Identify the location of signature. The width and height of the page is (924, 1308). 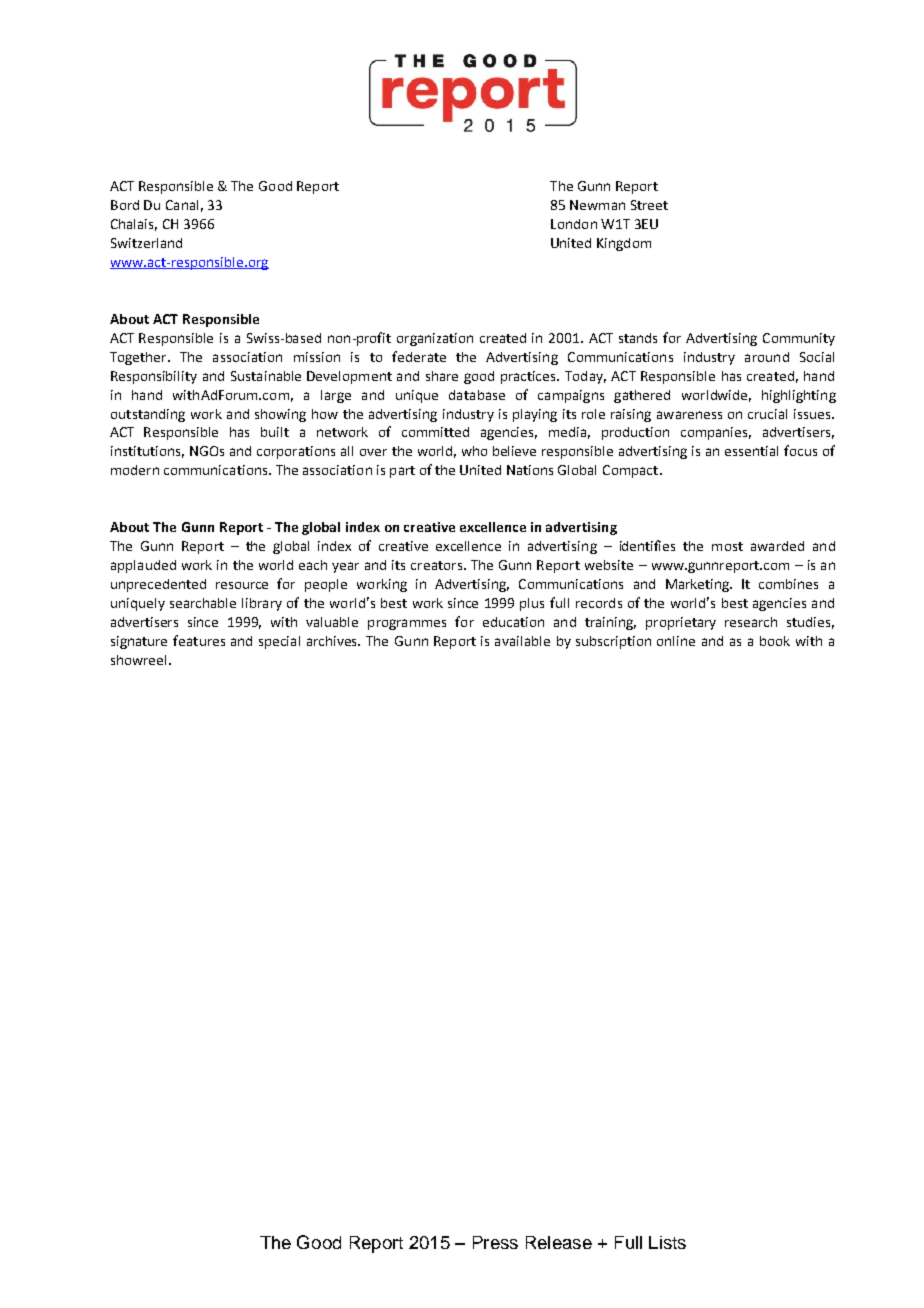
(139, 642).
